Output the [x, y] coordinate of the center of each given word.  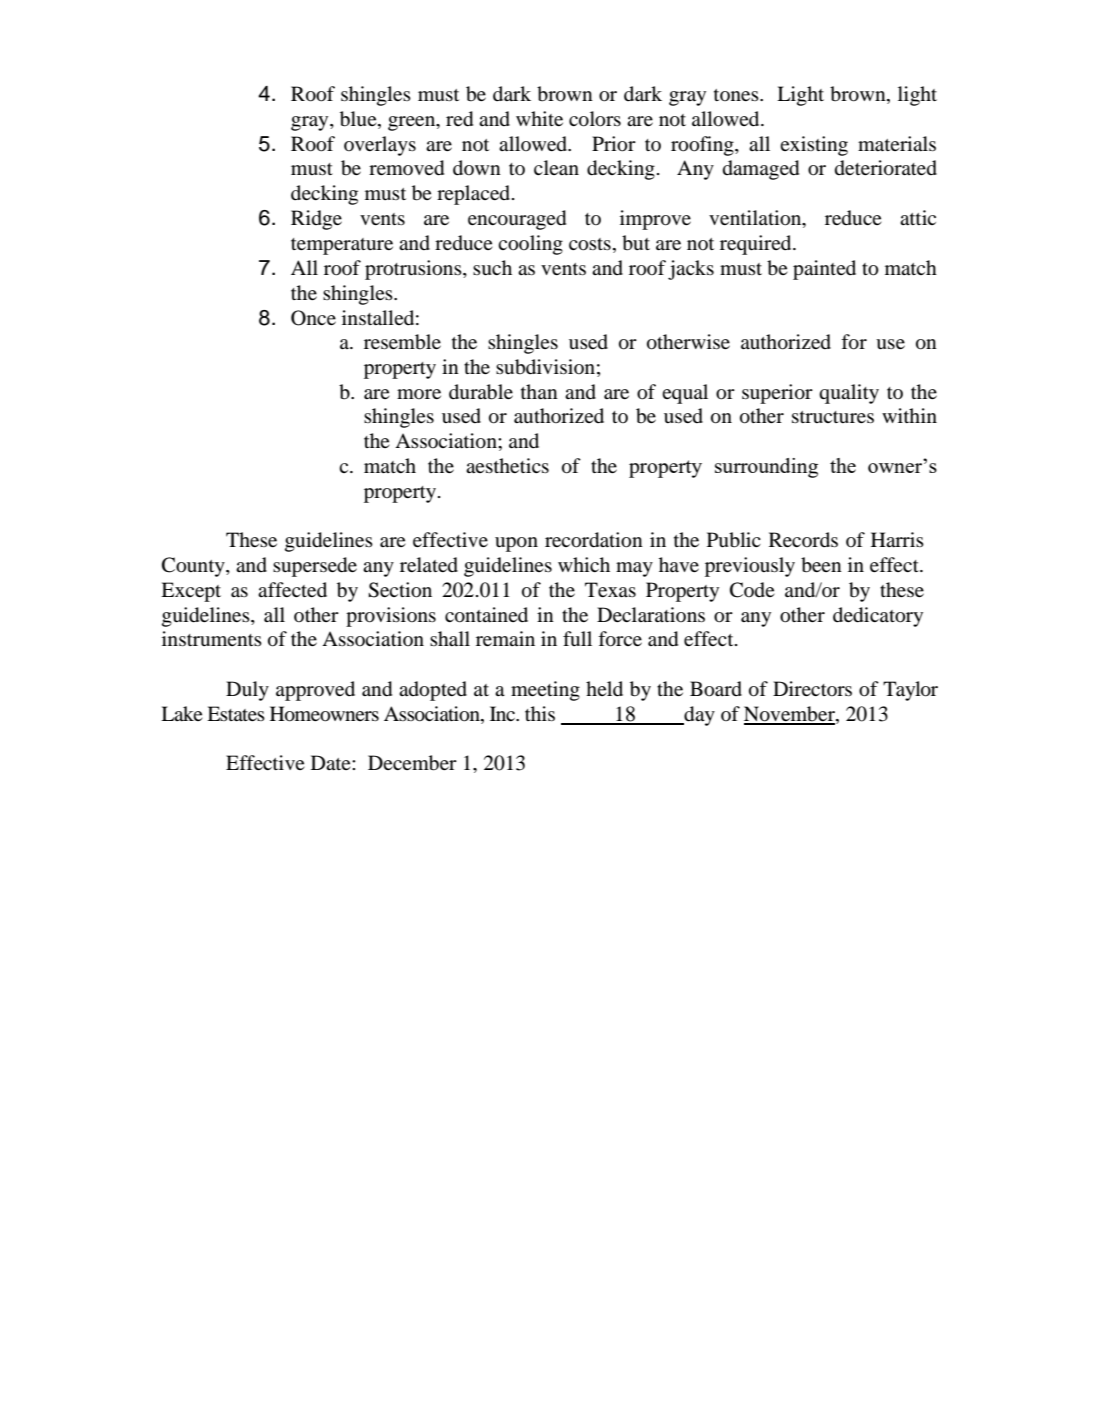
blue [359, 119]
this [540, 713]
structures [833, 417]
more [419, 394]
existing [814, 146]
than [539, 391]
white [539, 118]
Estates [236, 713]
